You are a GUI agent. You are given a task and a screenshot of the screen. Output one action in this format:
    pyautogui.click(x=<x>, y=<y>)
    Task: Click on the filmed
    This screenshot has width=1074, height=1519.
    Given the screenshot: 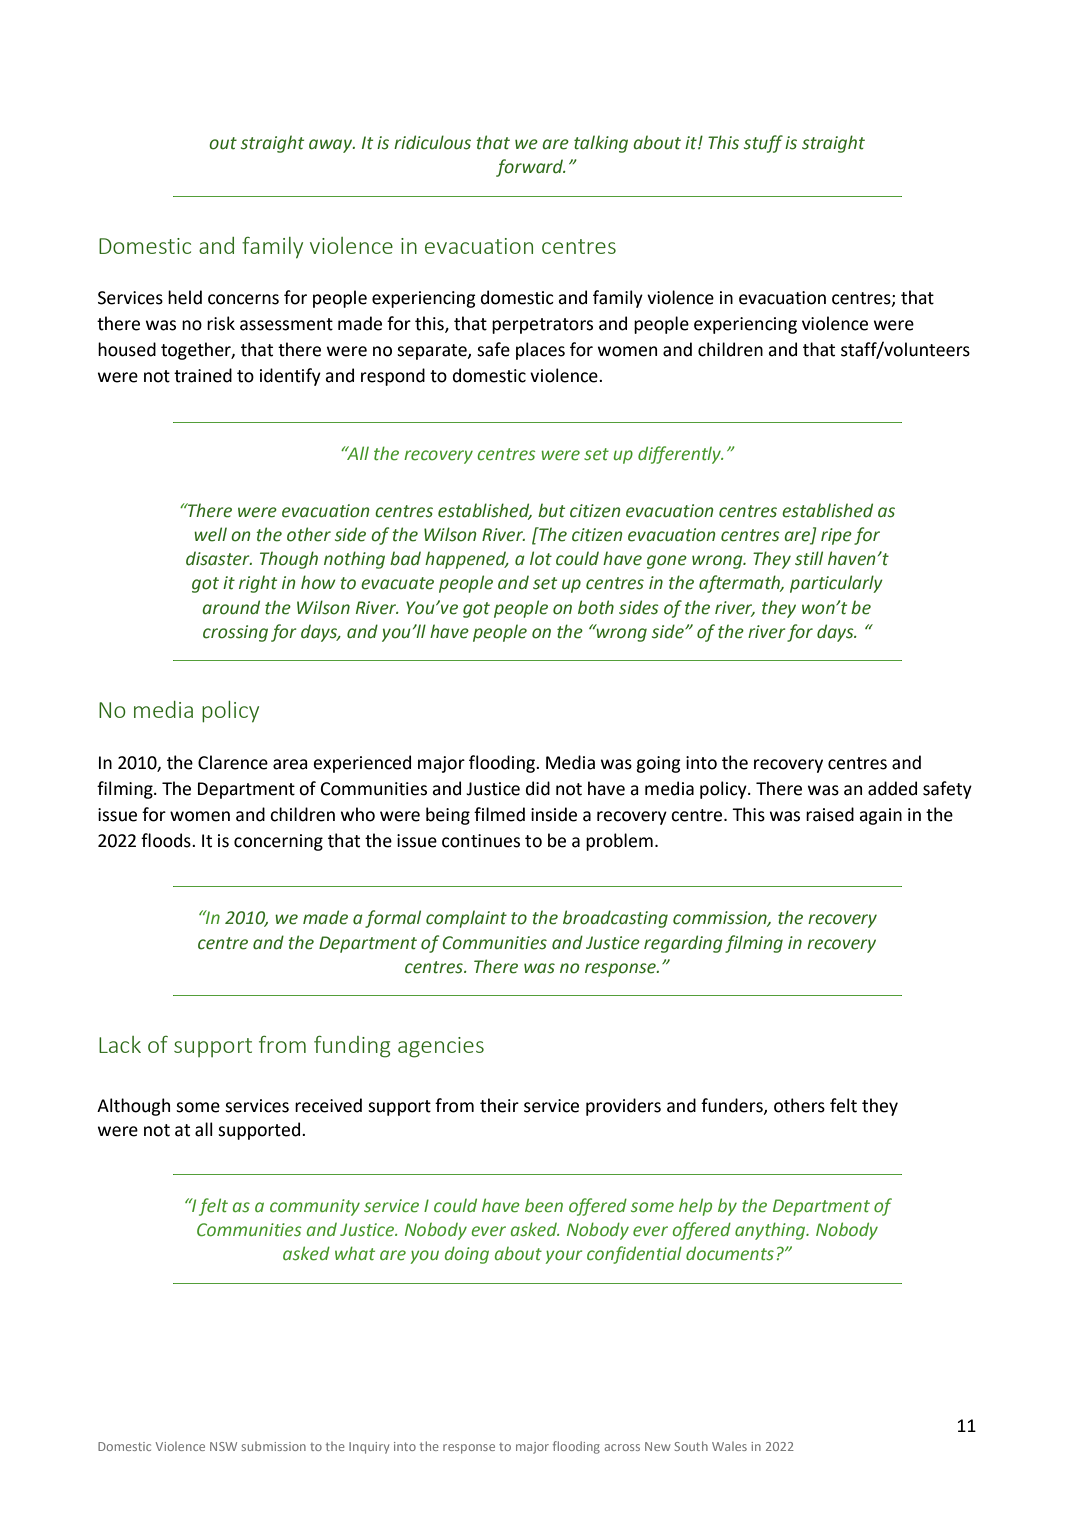 What is the action you would take?
    pyautogui.click(x=499, y=814)
